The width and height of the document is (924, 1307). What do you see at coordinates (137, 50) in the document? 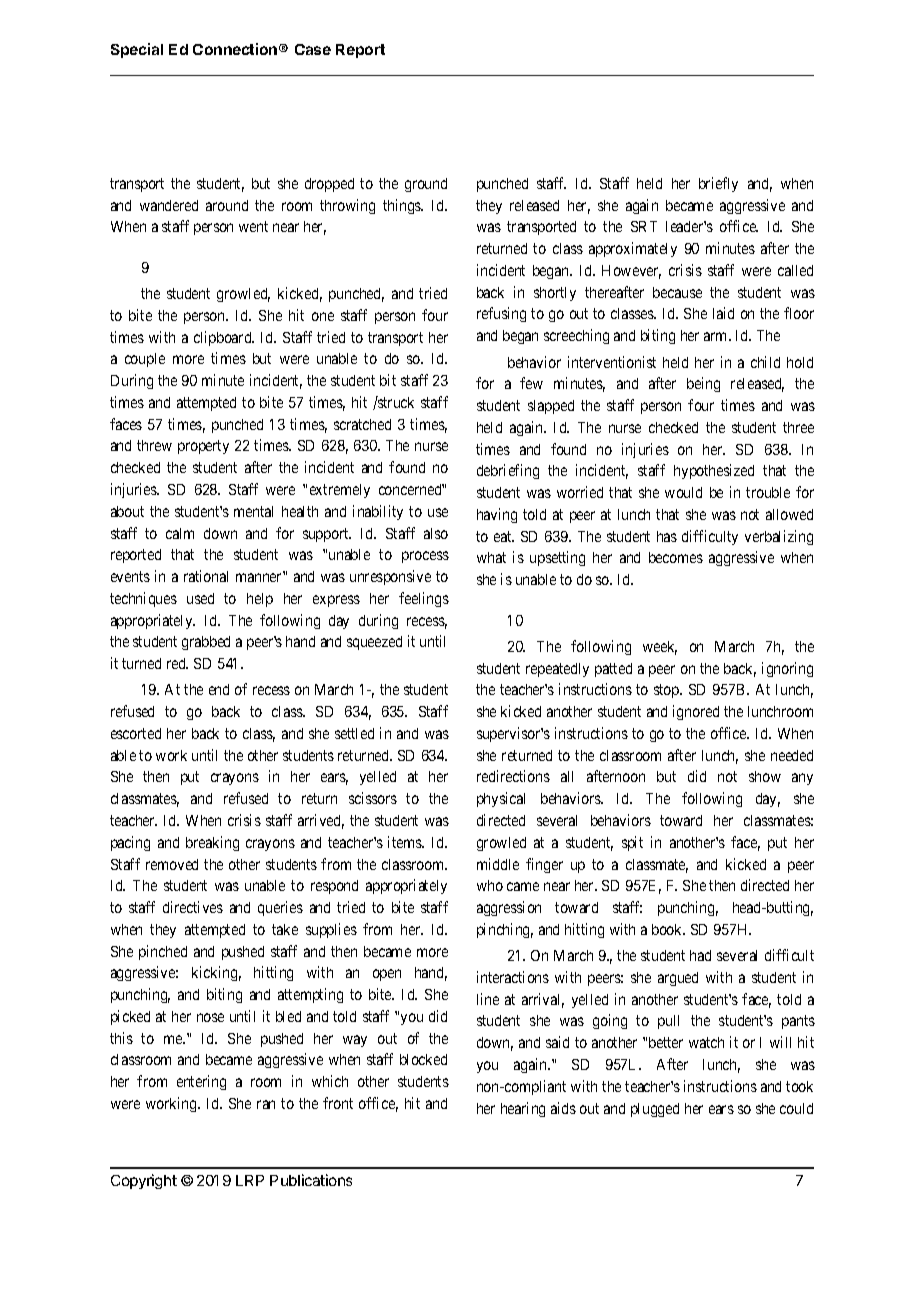
I see `Special` at bounding box center [137, 50].
